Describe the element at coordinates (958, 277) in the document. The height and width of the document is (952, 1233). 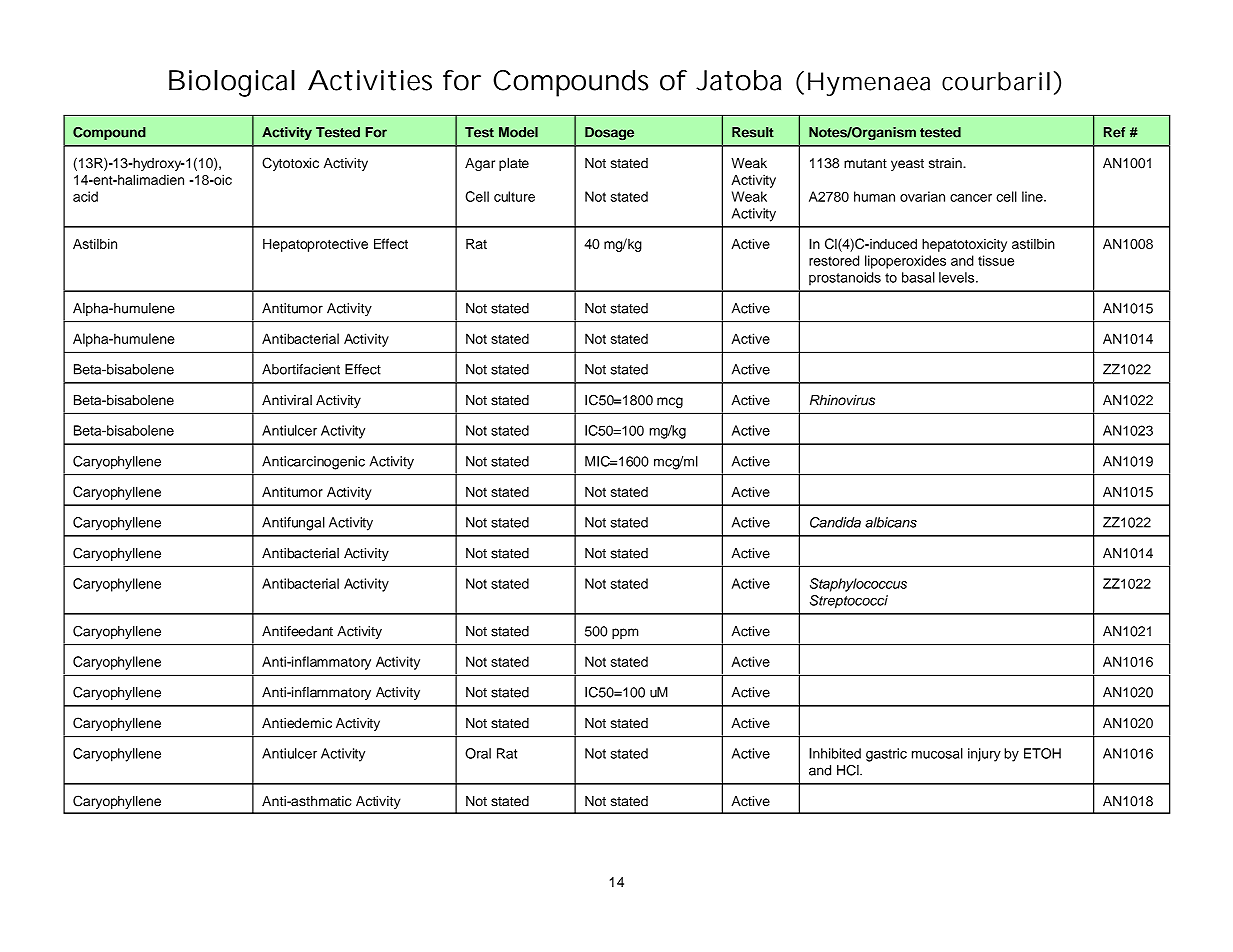
I see `levels` at that location.
